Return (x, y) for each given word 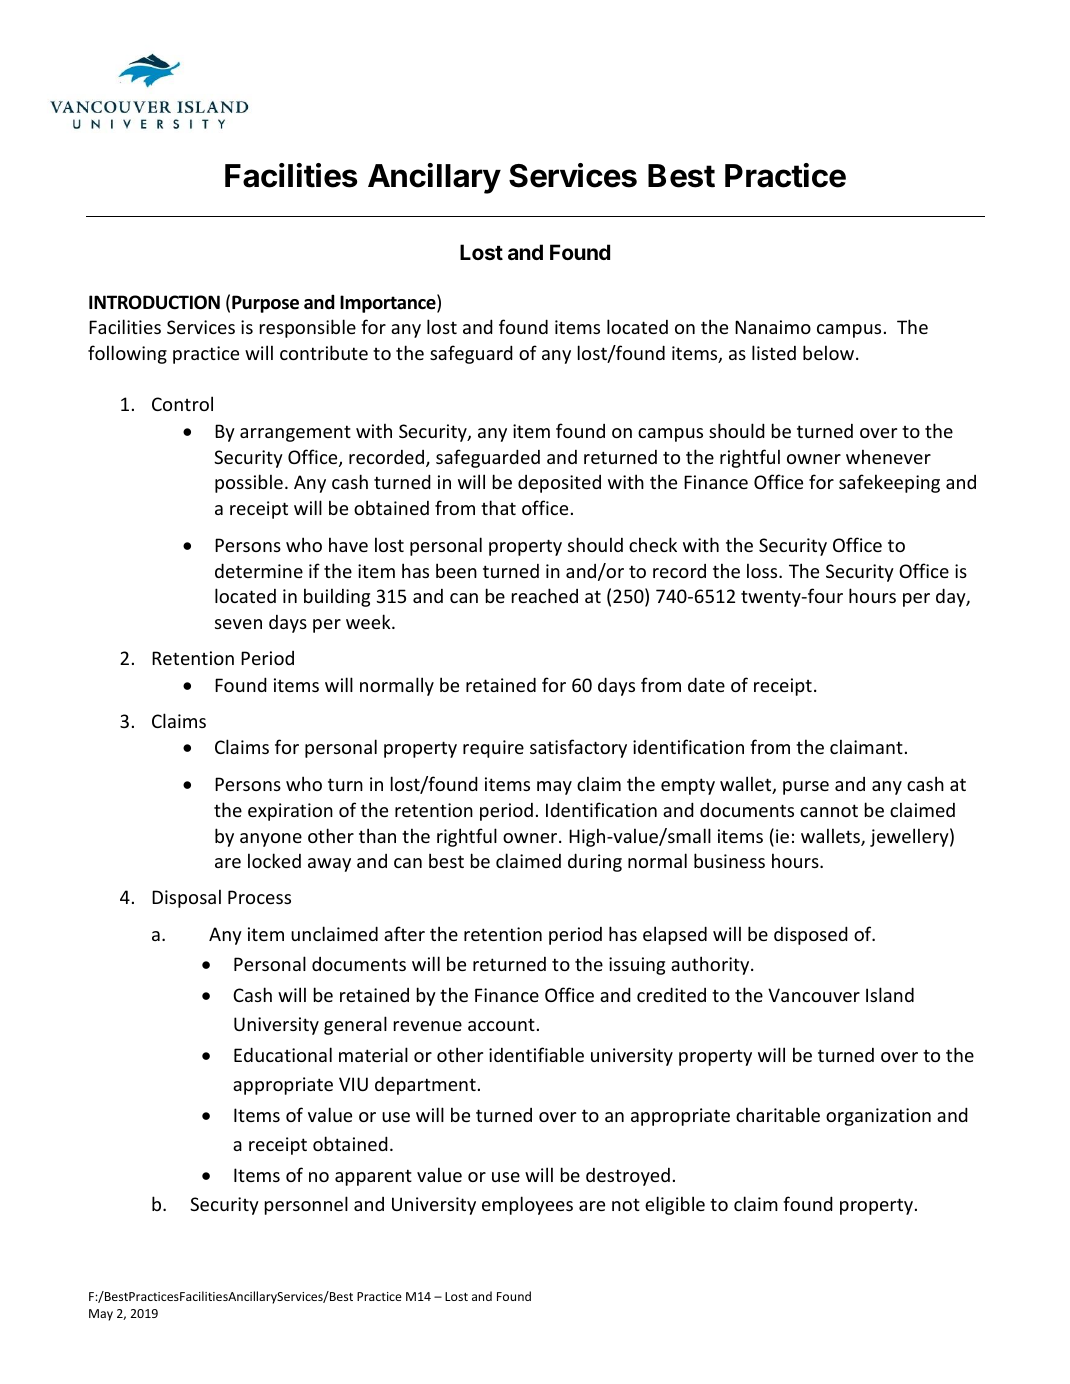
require (493, 749)
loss (763, 570)
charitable (778, 1114)
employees (527, 1205)
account (501, 1024)
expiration (290, 812)
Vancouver (814, 995)
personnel (306, 1205)
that (498, 507)
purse (806, 788)
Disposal (186, 898)
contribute (324, 352)
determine (259, 570)
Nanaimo (773, 327)
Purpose (265, 304)
